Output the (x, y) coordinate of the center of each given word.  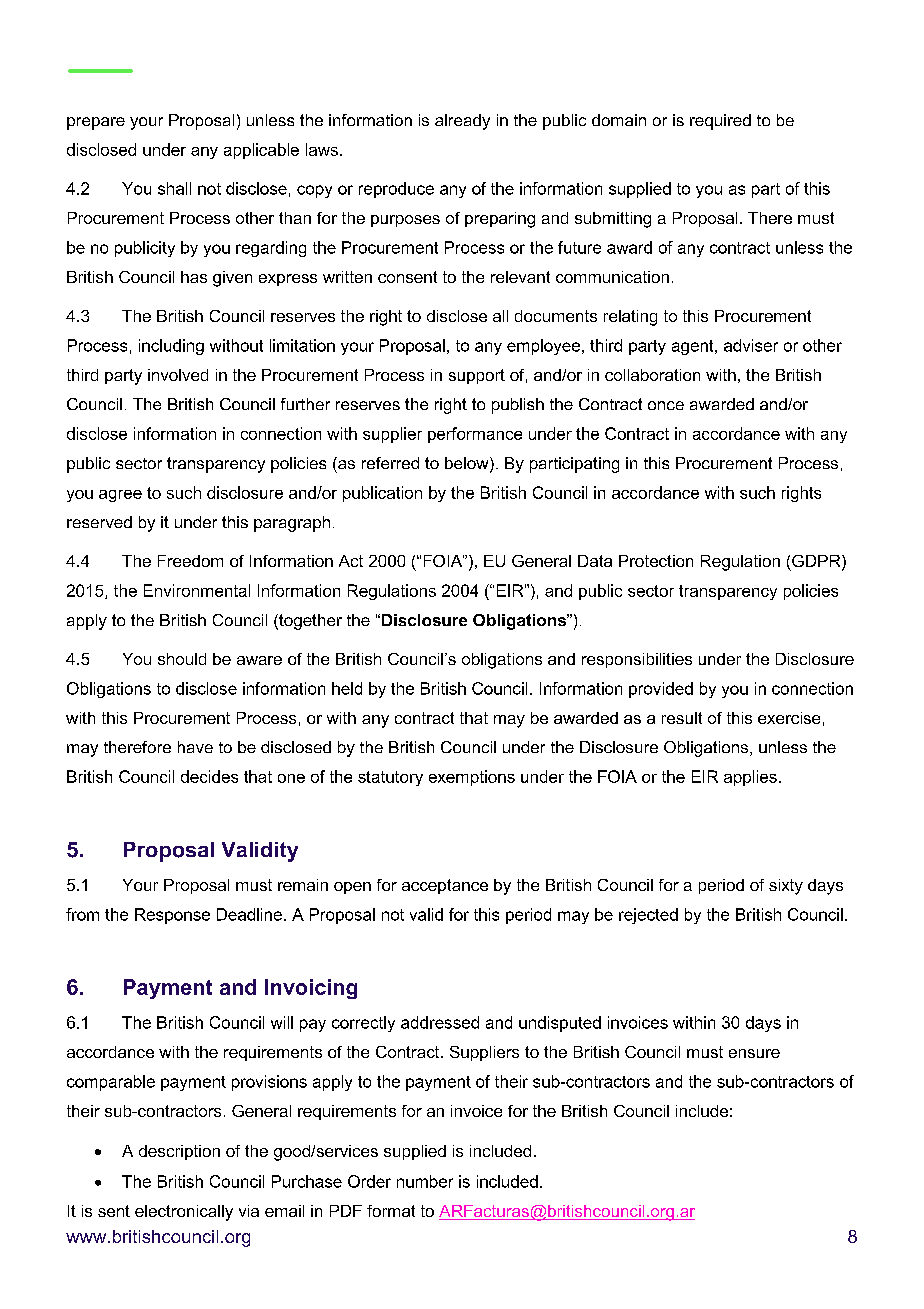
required (720, 122)
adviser (751, 345)
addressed (440, 1022)
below (468, 464)
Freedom (190, 561)
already (462, 122)
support (477, 376)
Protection (656, 561)
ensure (754, 1053)
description (179, 1152)
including (171, 347)
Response (172, 916)
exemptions (472, 778)
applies (750, 778)
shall (174, 188)
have (195, 747)
